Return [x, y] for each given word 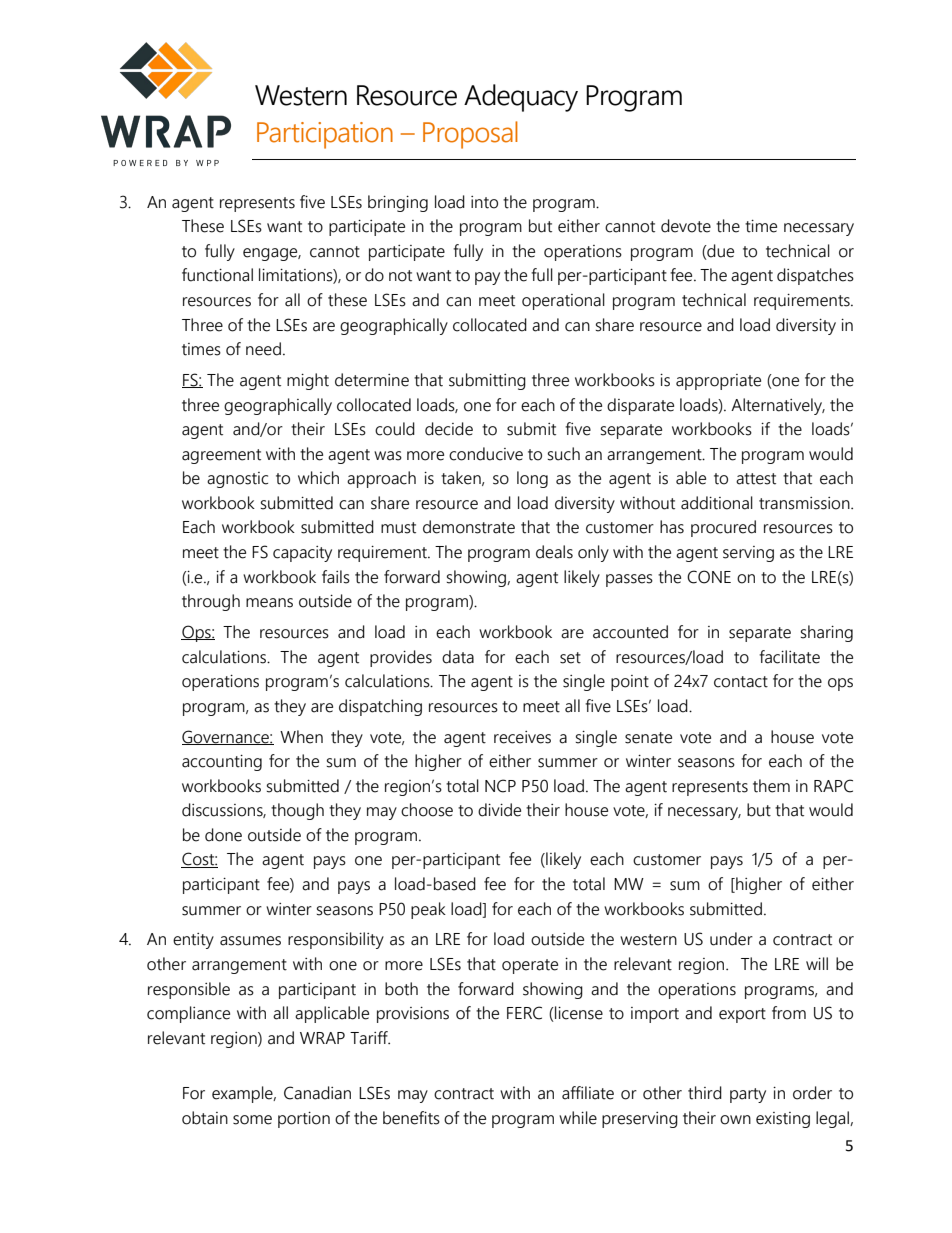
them [771, 786]
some [252, 1120]
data [458, 657]
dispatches [815, 276]
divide [499, 810]
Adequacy [521, 98]
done [223, 835]
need [263, 349]
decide [449, 429]
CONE [709, 577]
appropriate [718, 382]
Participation [325, 135]
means [269, 603]
